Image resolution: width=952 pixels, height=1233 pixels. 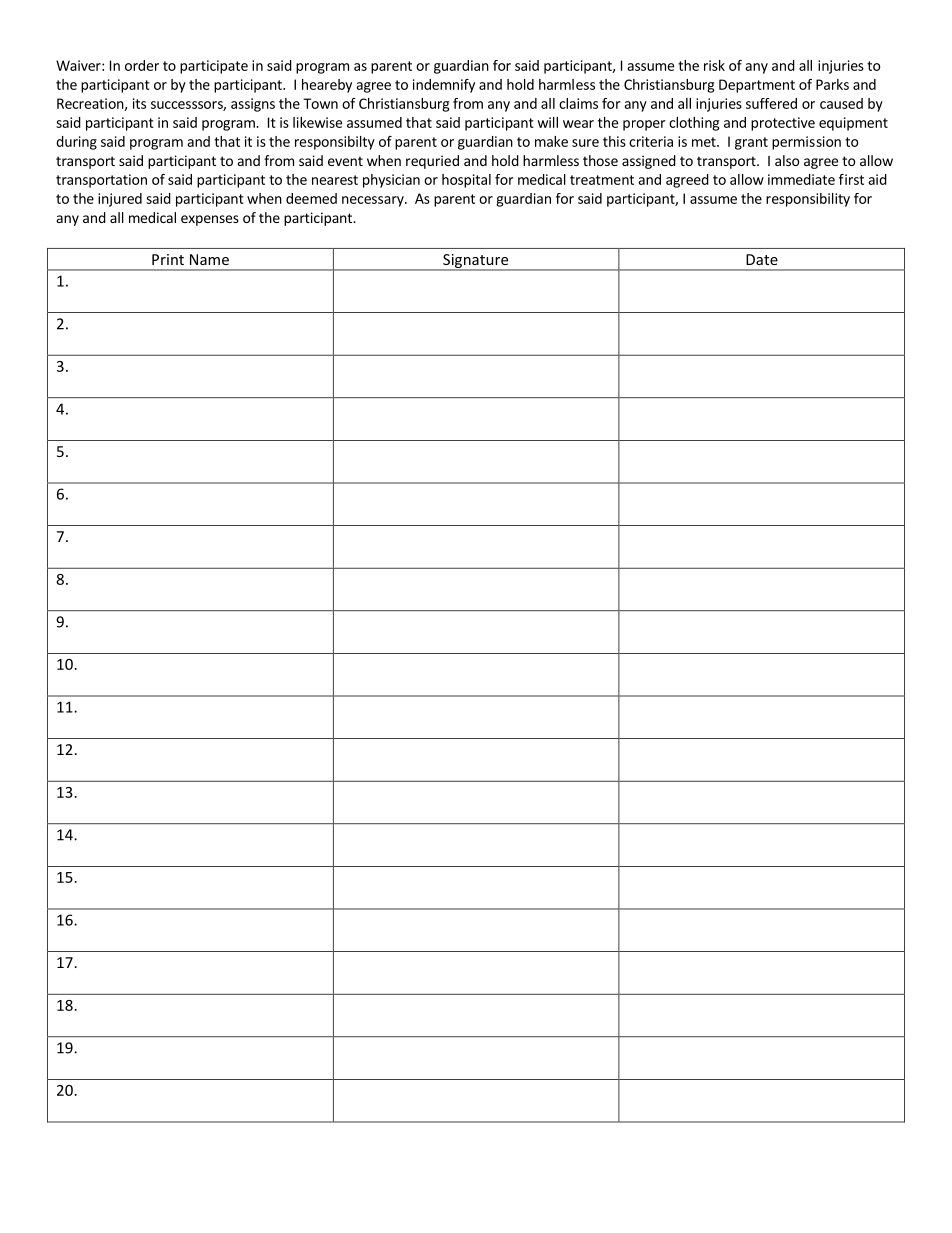 I want to click on risk, so click(x=714, y=65).
